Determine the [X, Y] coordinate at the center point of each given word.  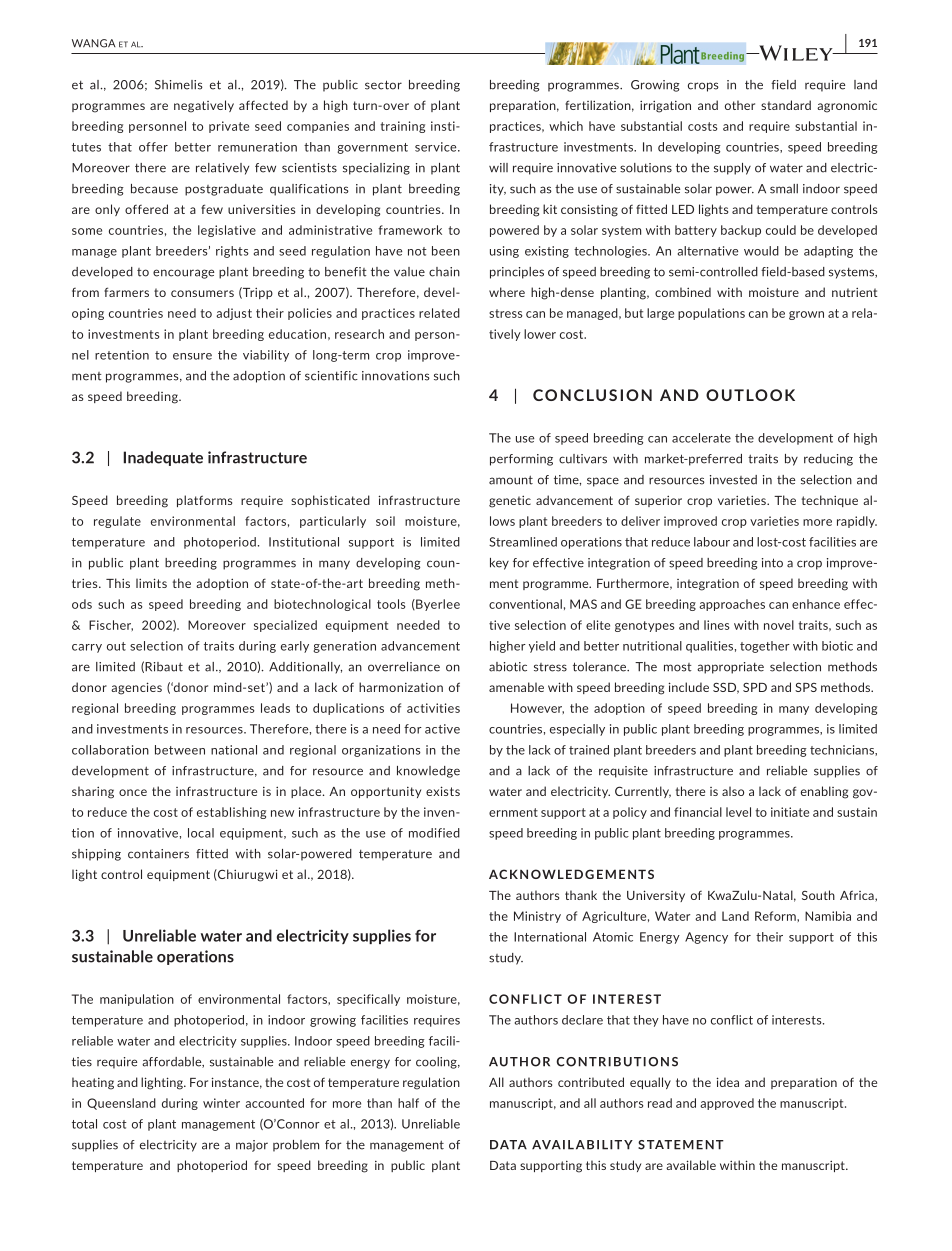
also [733, 791]
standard [786, 105]
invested [733, 480]
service [437, 147]
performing [521, 460]
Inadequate [163, 458]
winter [221, 1103]
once [133, 792]
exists [443, 791]
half [408, 1103]
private [229, 127]
